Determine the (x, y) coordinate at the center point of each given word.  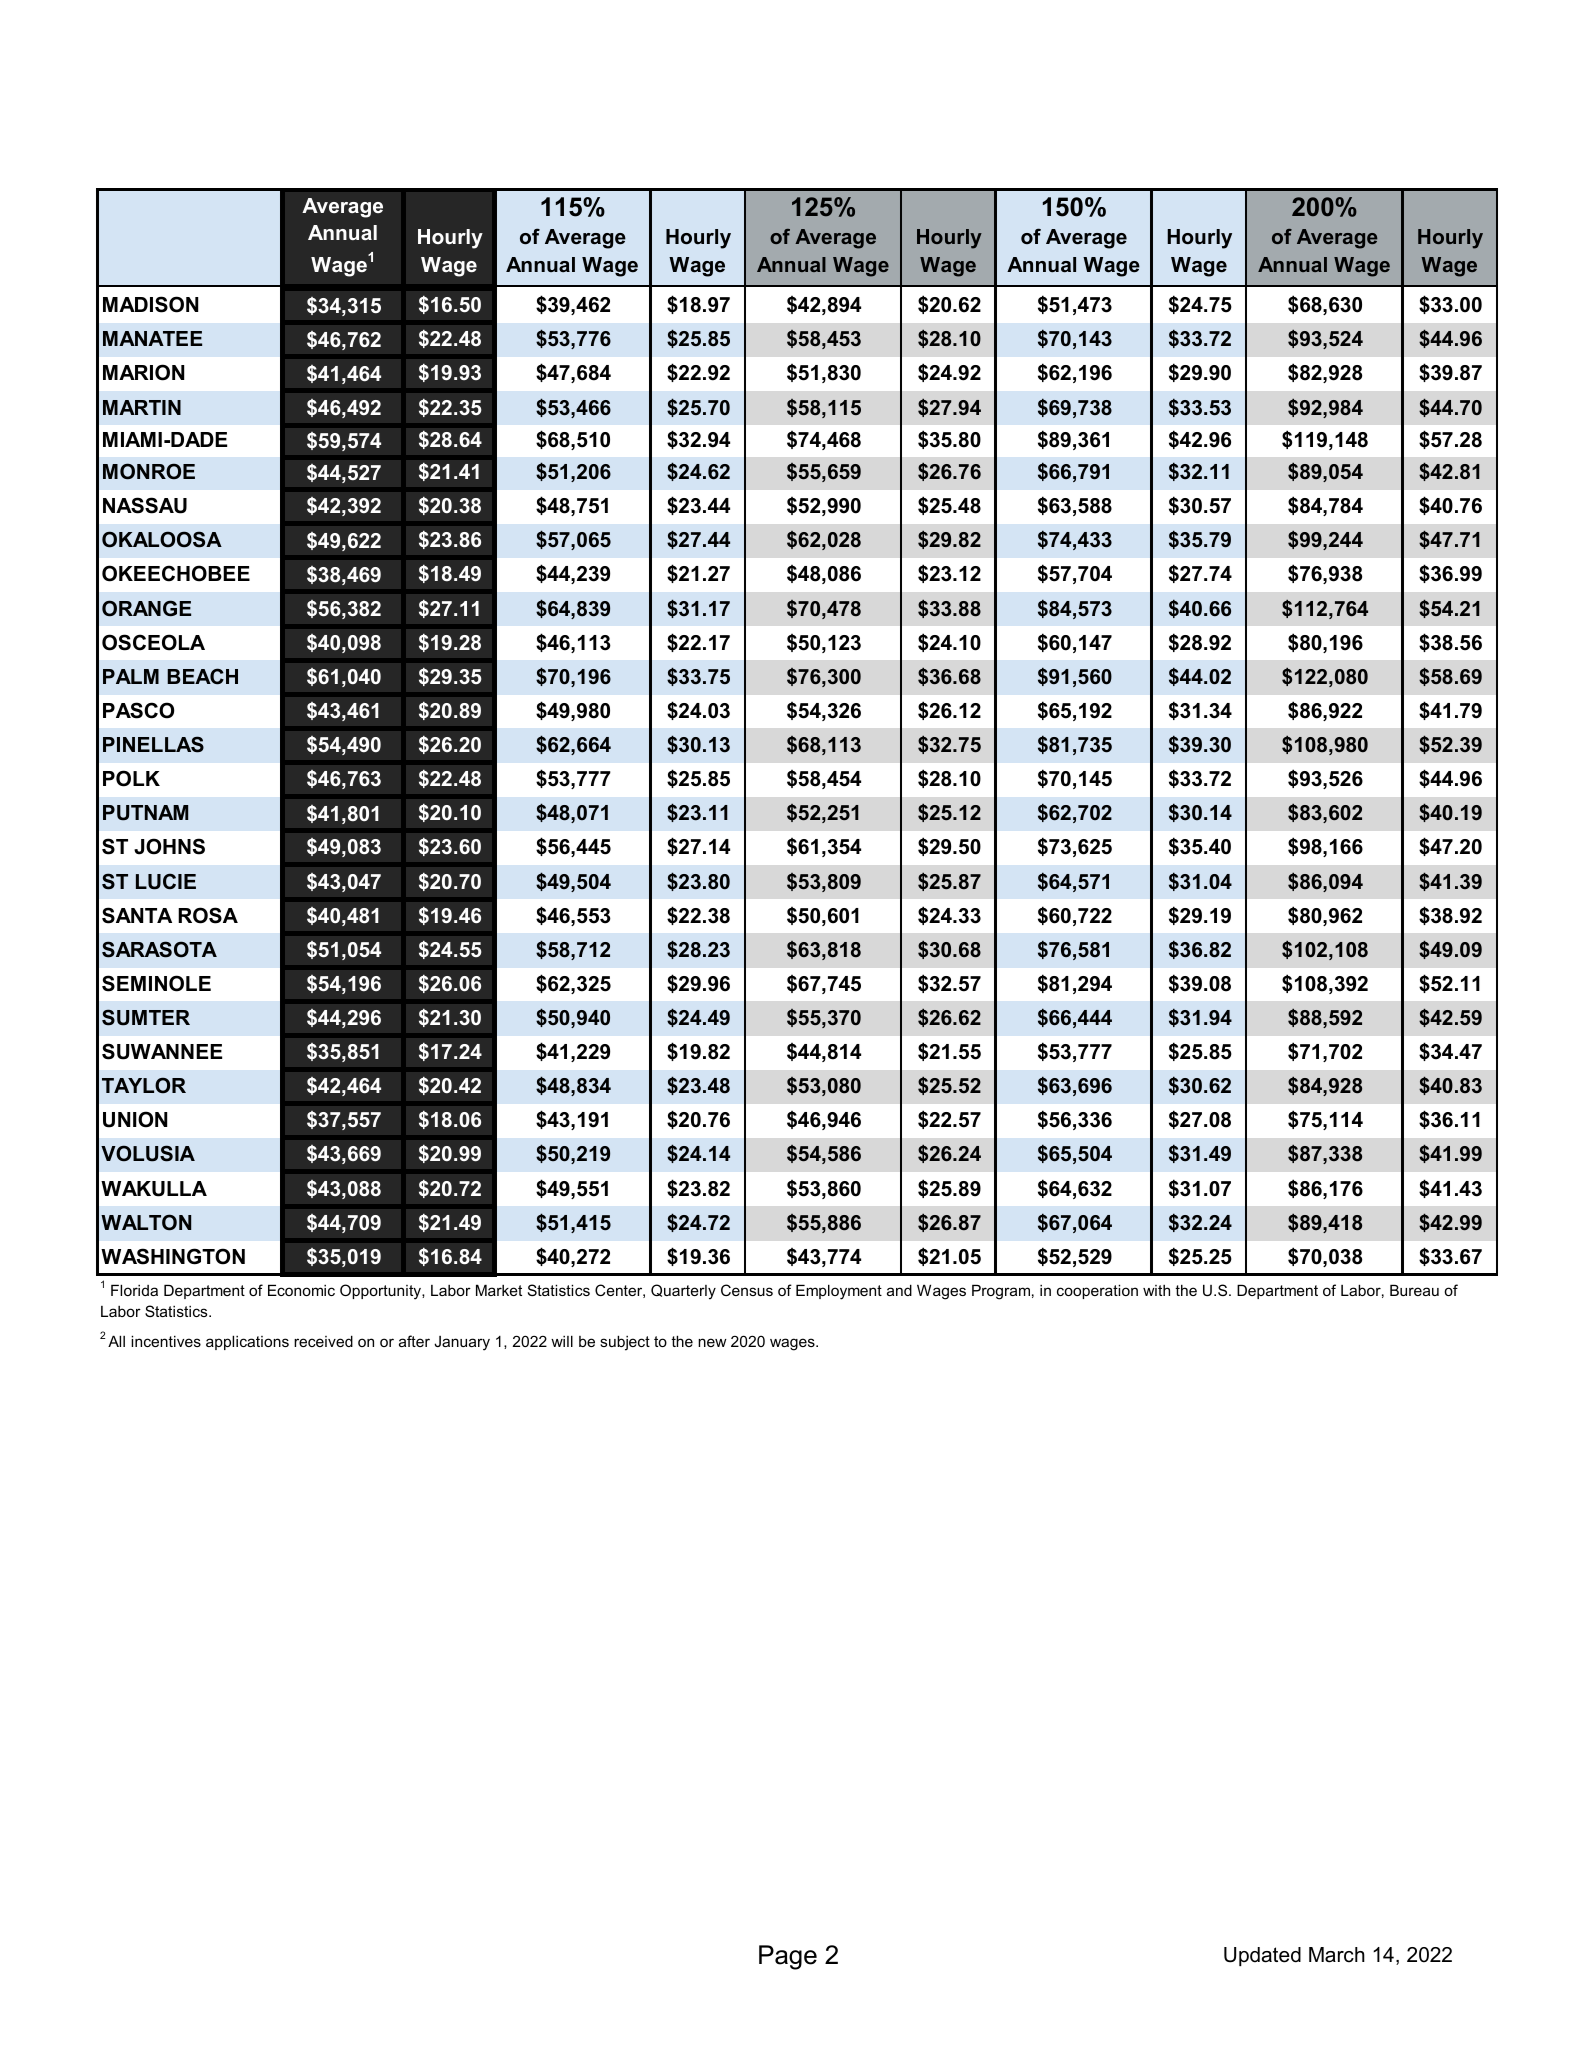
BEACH (202, 676)
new (712, 1342)
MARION (143, 372)
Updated (1262, 1956)
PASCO (138, 710)
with (1156, 1290)
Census (747, 1290)
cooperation (1097, 1291)
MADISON (150, 304)
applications (247, 1342)
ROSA (208, 915)
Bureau (1414, 1290)
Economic (301, 1290)
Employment (839, 1292)
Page (788, 1957)
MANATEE (152, 338)
